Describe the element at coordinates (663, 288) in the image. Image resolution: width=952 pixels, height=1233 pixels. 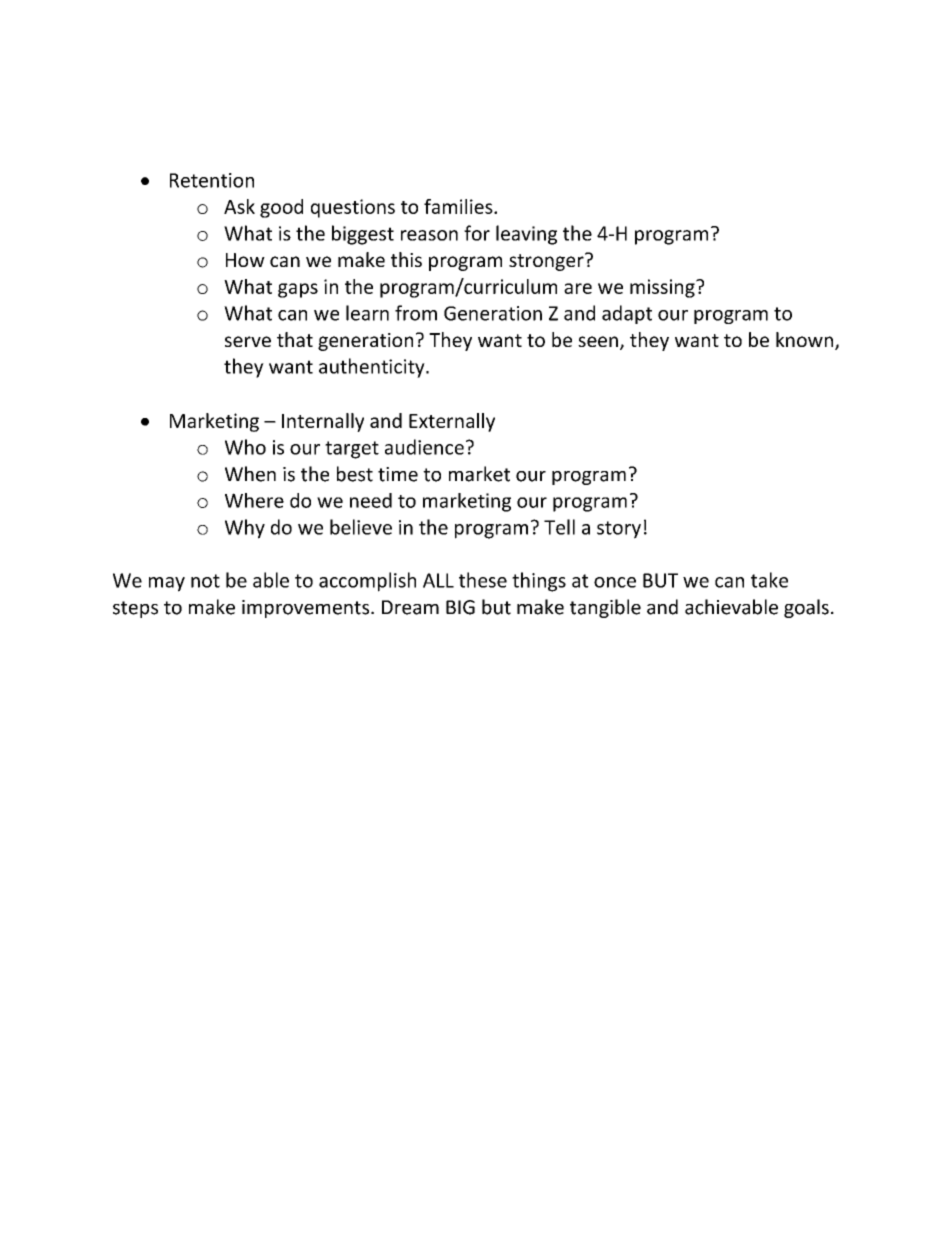
I see `missing` at that location.
